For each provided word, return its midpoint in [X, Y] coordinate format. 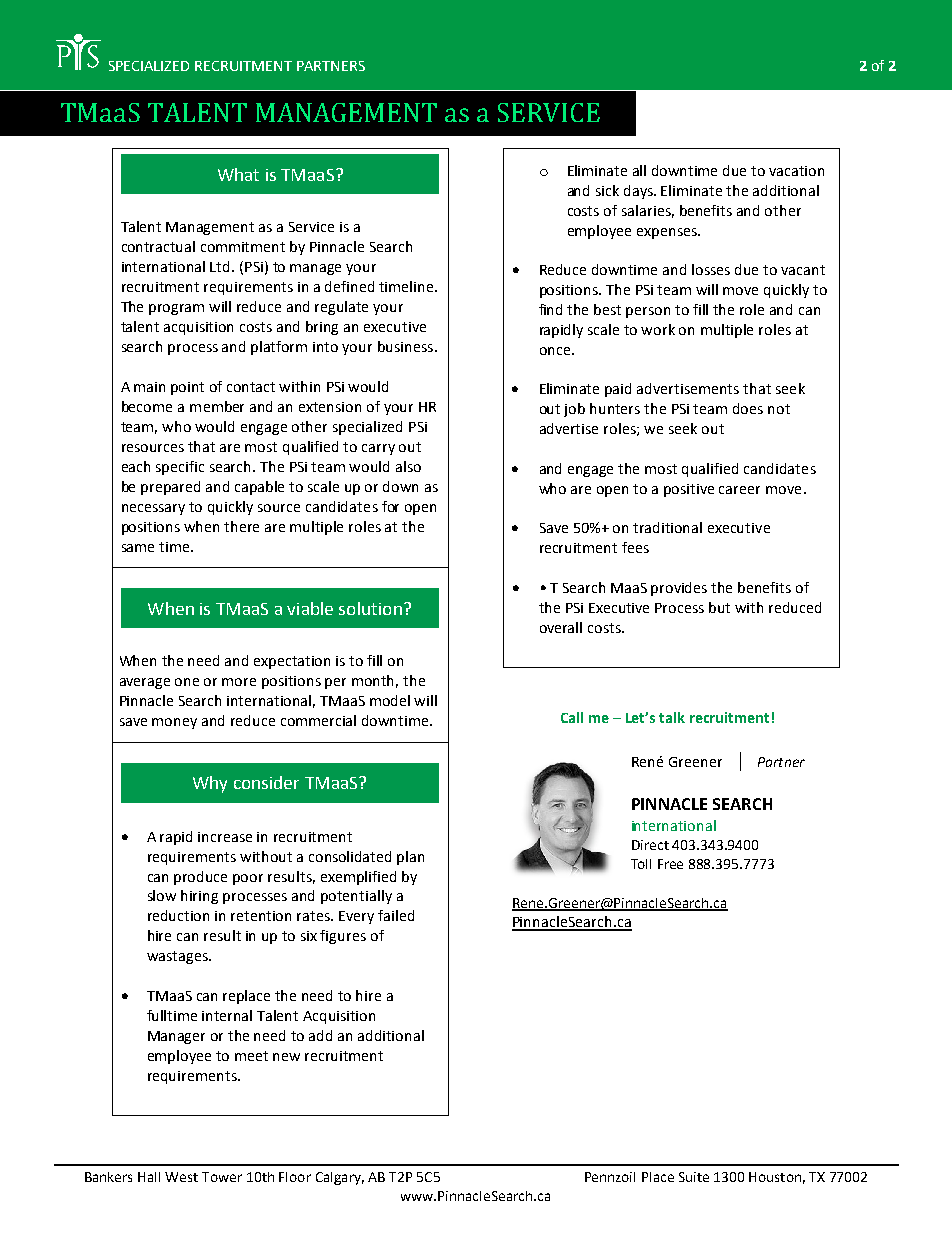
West [181, 1177]
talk [672, 717]
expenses [668, 233]
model [390, 700]
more [239, 682]
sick [607, 190]
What [238, 174]
